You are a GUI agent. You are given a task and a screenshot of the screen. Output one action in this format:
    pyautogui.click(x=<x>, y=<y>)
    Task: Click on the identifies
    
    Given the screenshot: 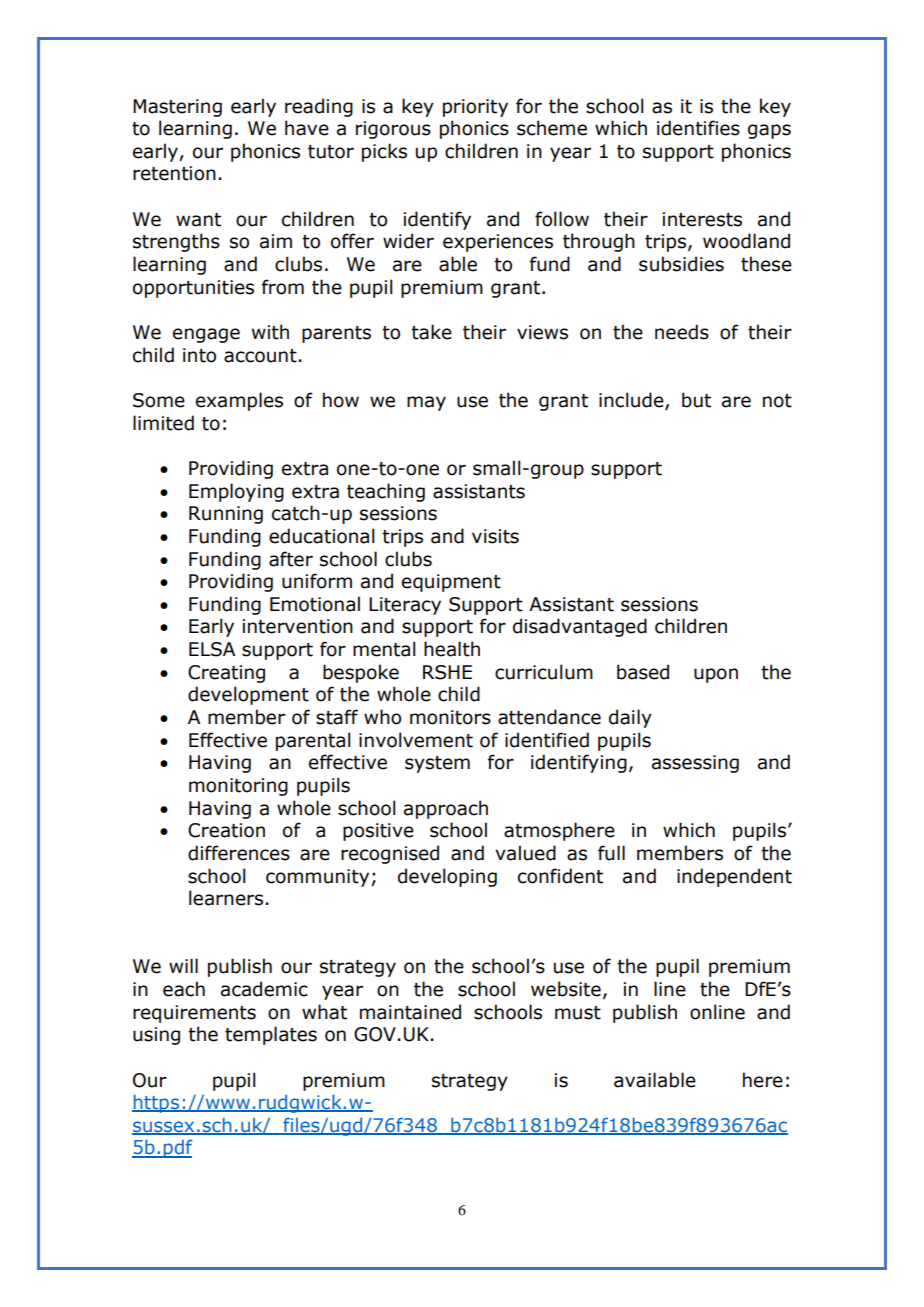 What is the action you would take?
    pyautogui.click(x=698, y=128)
